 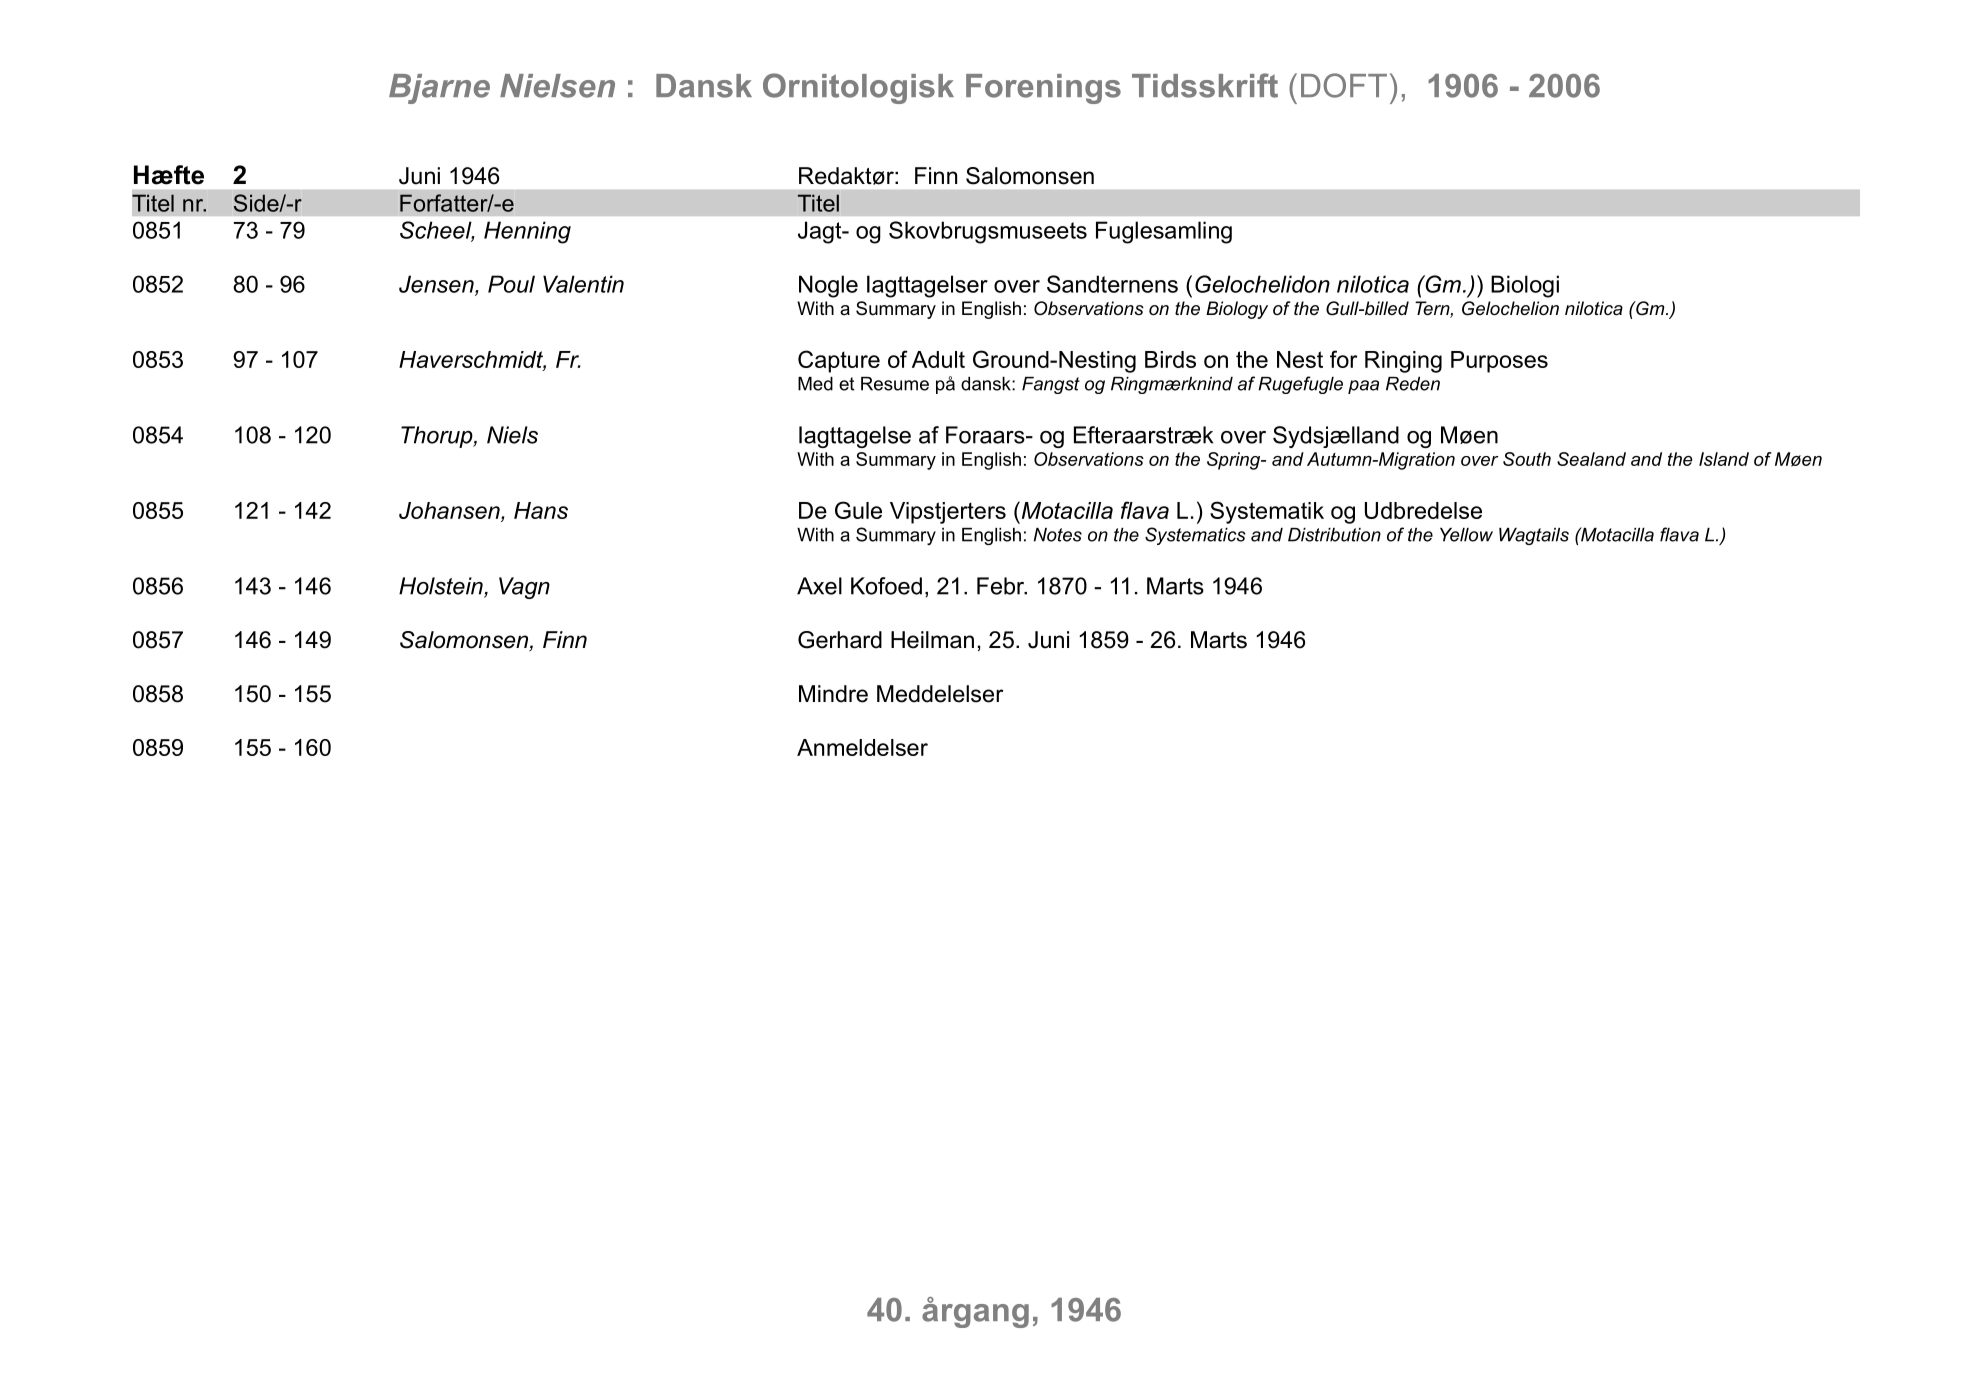 I want to click on Tidsskrift, so click(x=1205, y=85).
